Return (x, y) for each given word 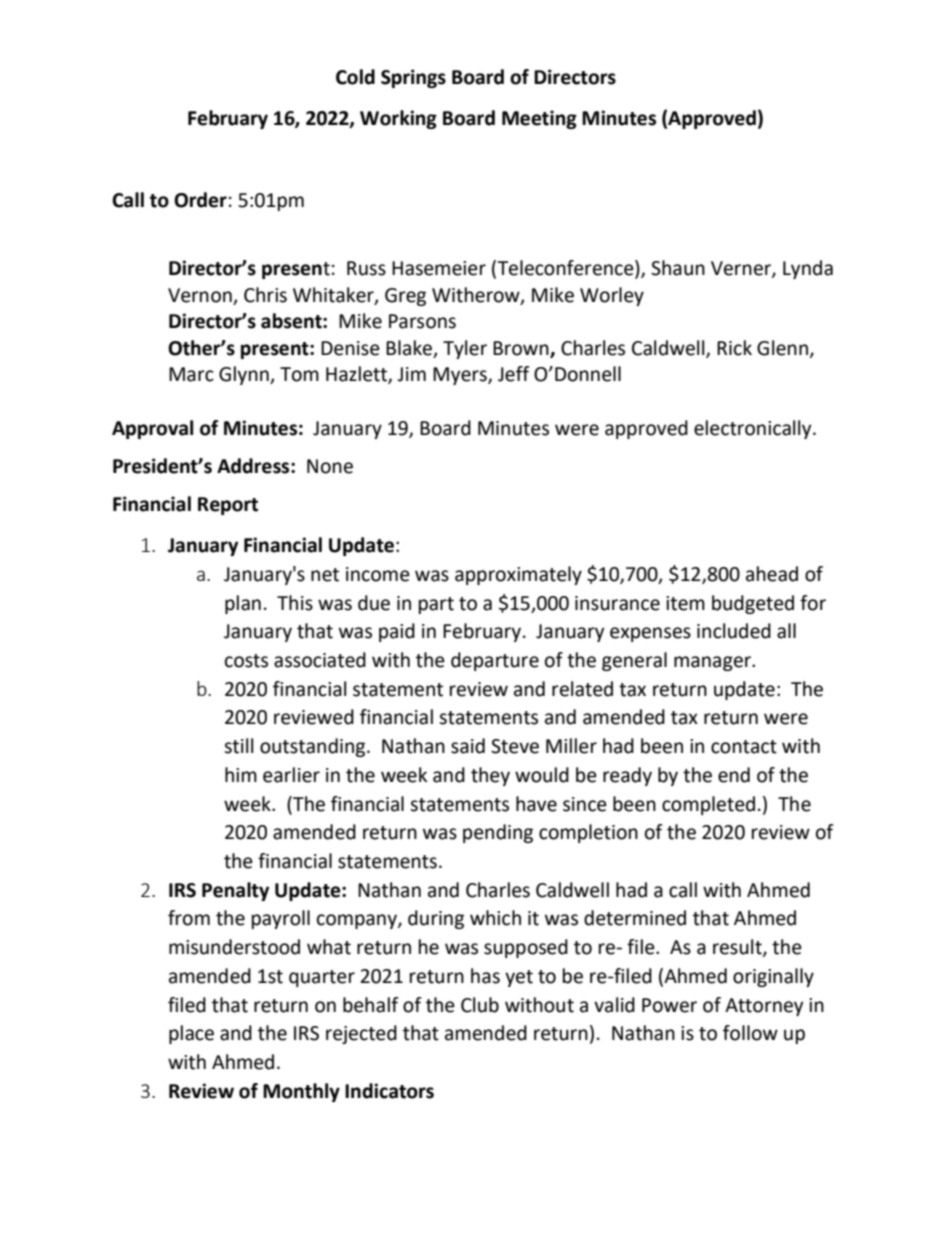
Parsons (422, 321)
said (468, 746)
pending (498, 833)
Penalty (235, 891)
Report (228, 506)
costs (246, 661)
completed (708, 805)
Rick (734, 348)
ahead (772, 574)
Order (200, 200)
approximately (518, 575)
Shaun (678, 268)
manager (713, 663)
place (191, 1034)
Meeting (539, 119)
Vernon (200, 295)
